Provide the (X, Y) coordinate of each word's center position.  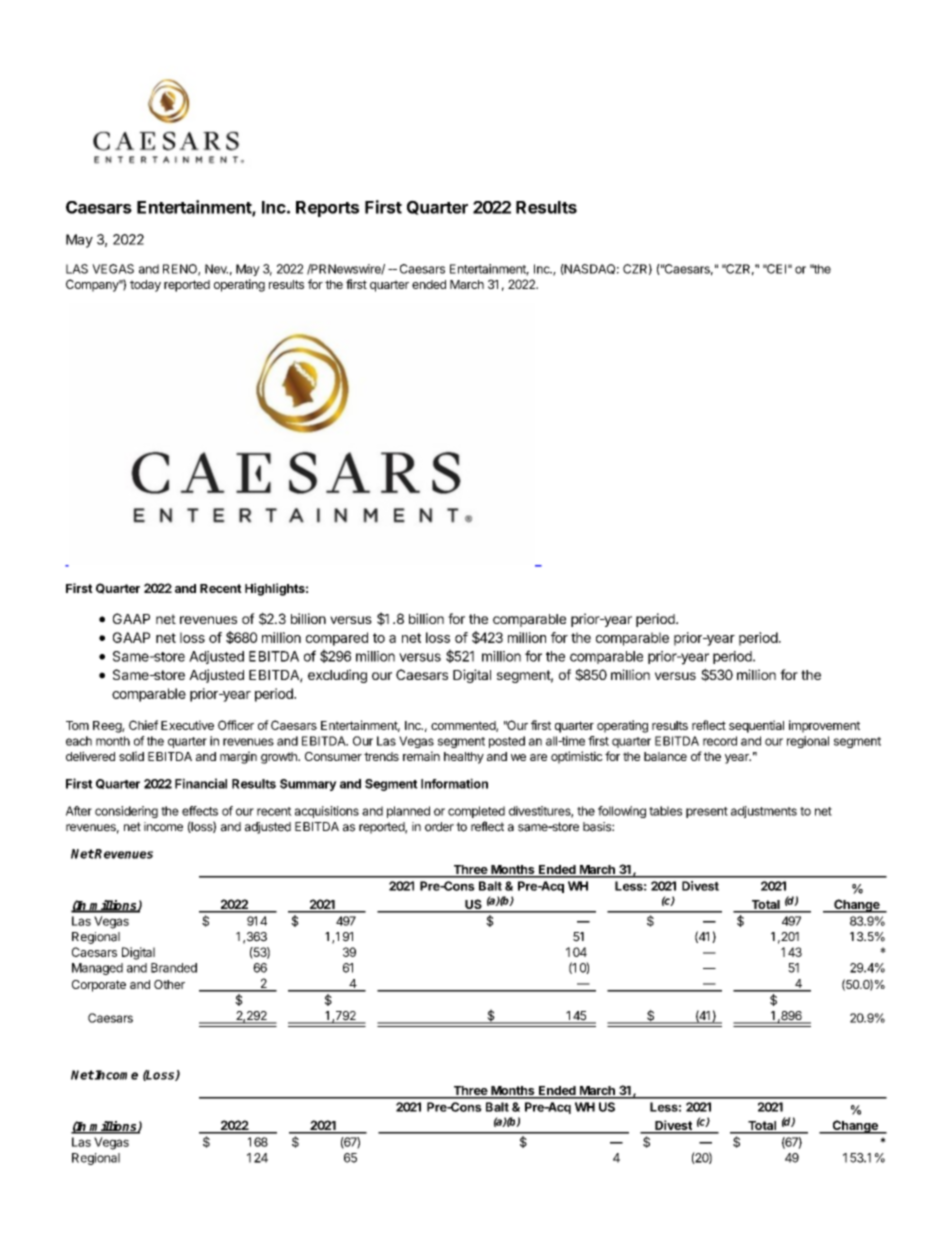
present (707, 812)
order (439, 827)
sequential (756, 726)
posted (507, 742)
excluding (337, 676)
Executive (187, 725)
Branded (174, 968)
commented (464, 726)
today (145, 286)
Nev (216, 269)
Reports (327, 209)
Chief (143, 725)
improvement (824, 726)
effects (200, 811)
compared (337, 639)
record (720, 741)
